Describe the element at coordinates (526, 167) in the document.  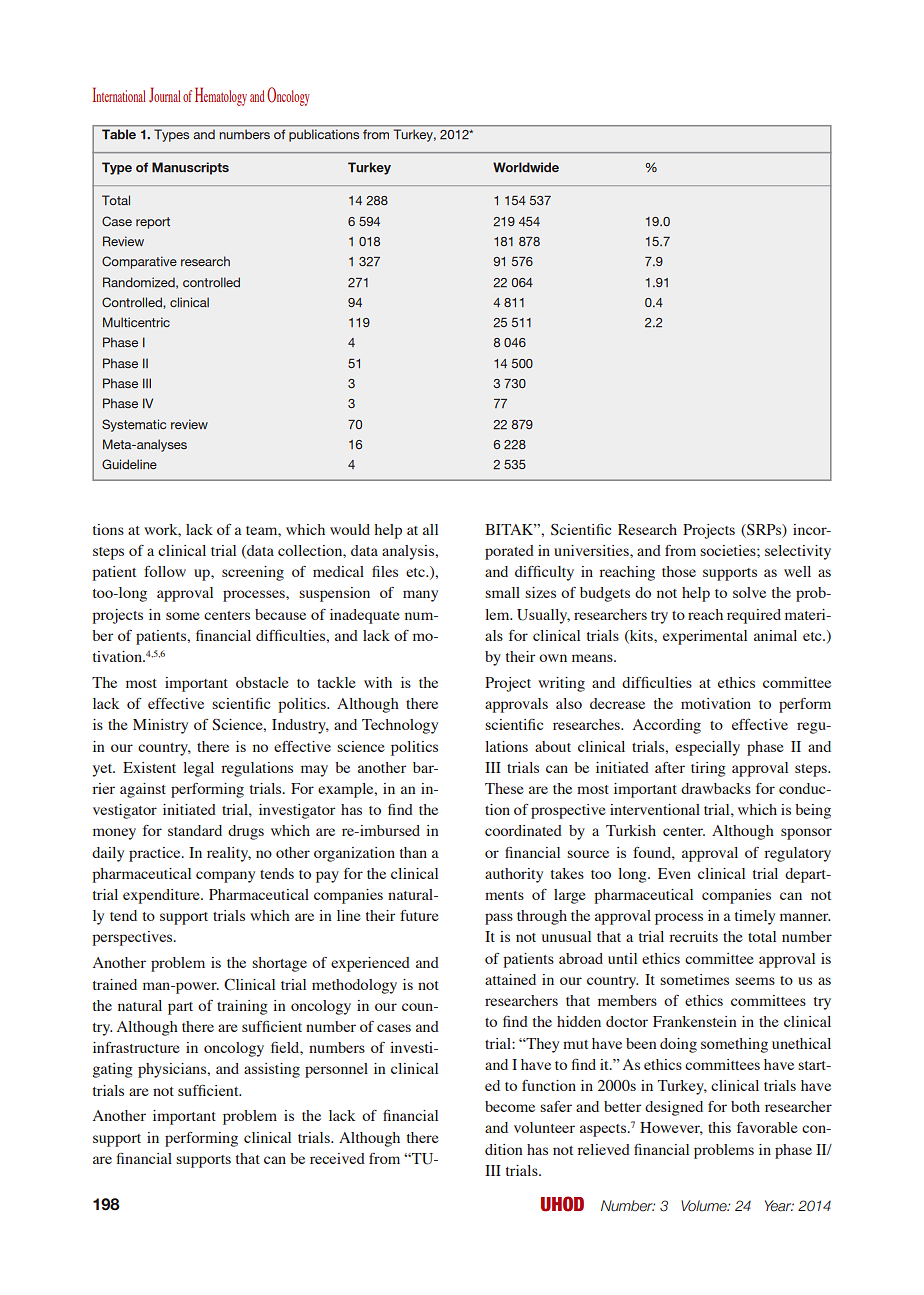
I see `Worldwide` at that location.
